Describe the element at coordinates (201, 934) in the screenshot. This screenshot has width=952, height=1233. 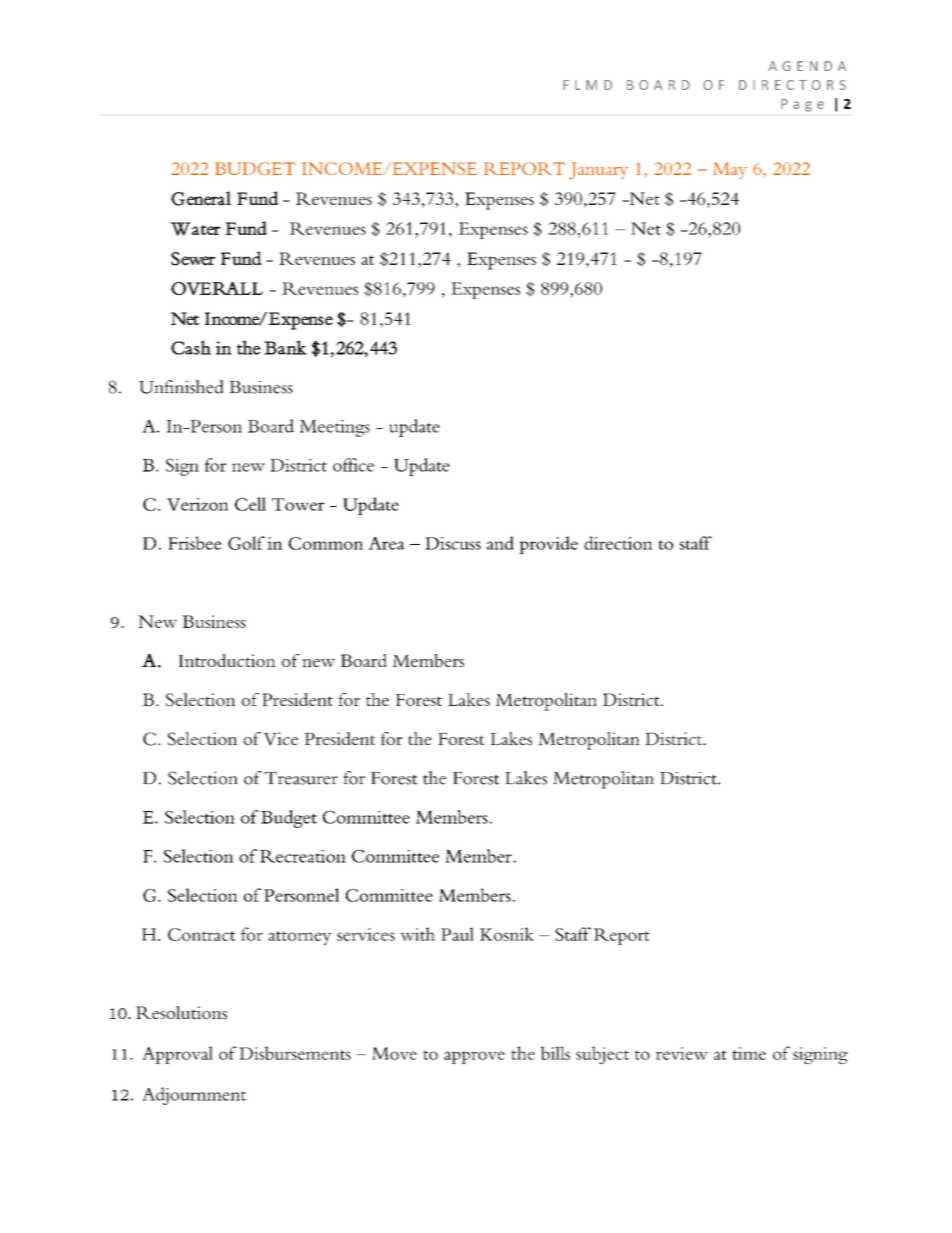
I see `Contract` at that location.
